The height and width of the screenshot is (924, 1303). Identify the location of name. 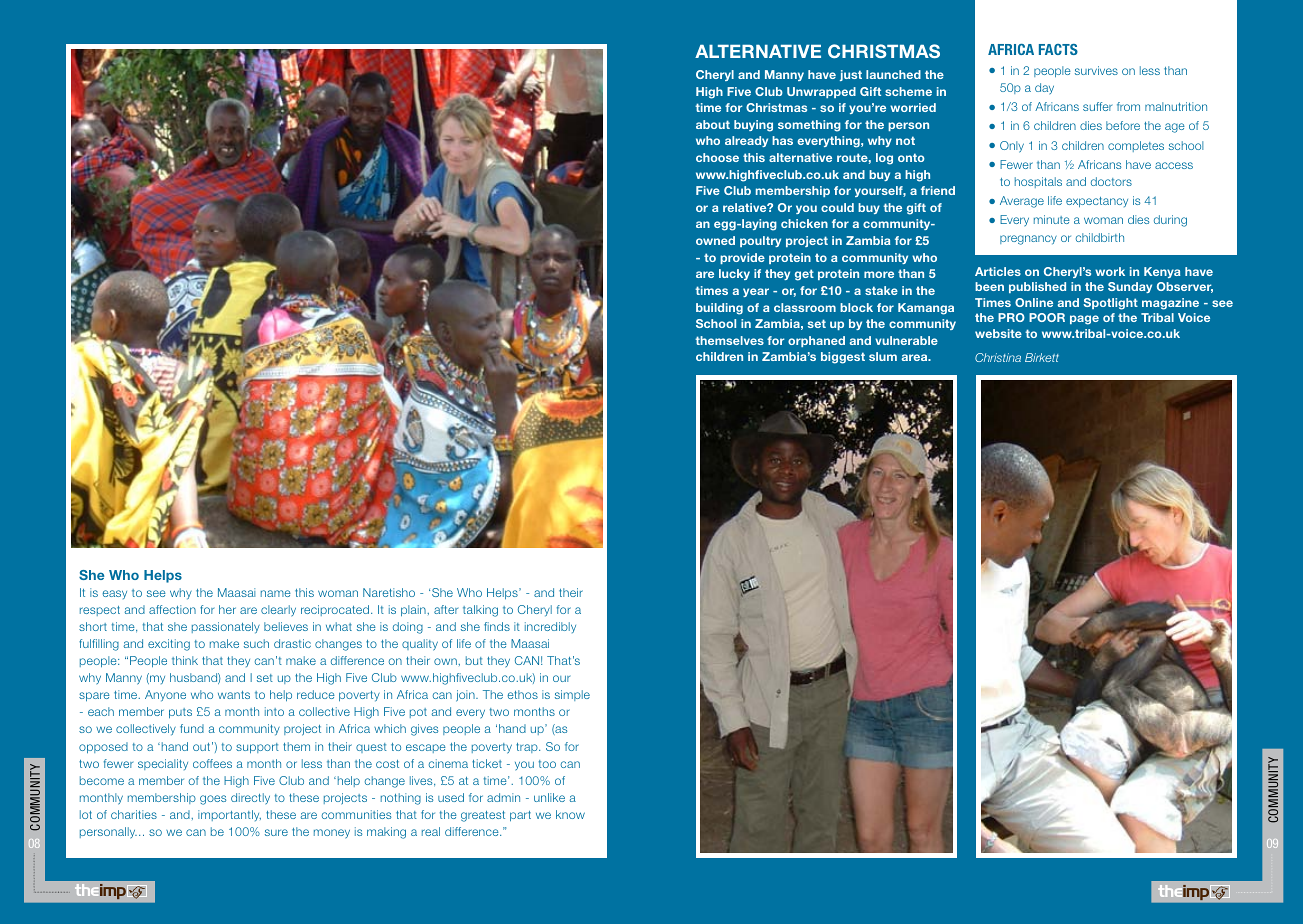
(276, 593).
